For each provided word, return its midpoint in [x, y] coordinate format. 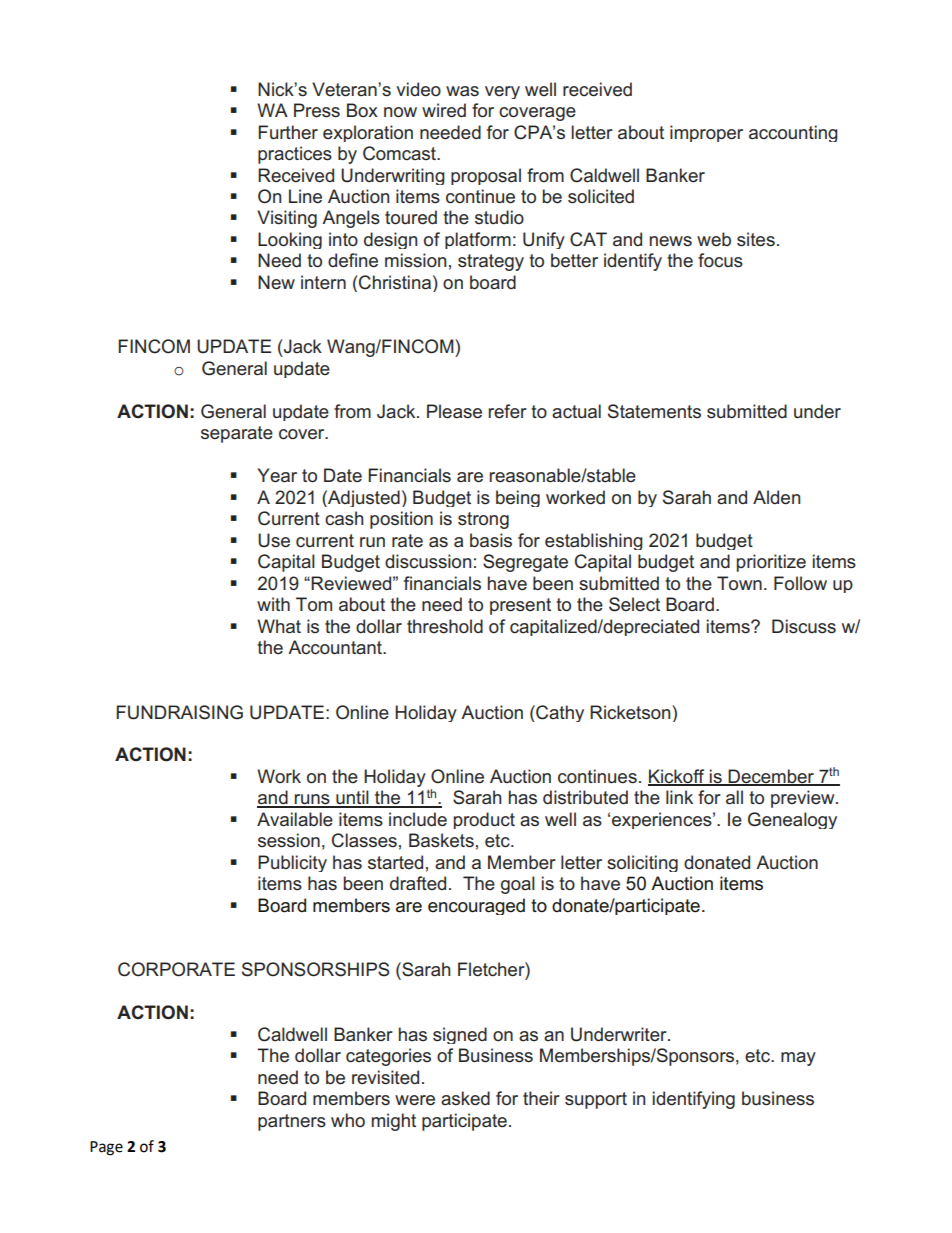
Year [277, 475]
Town [739, 583]
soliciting [642, 863]
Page [106, 1148]
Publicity [292, 863]
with [273, 604]
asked [465, 1098]
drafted [418, 883]
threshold [445, 626]
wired [444, 110]
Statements [654, 411]
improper [706, 133]
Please [454, 411]
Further [288, 132]
